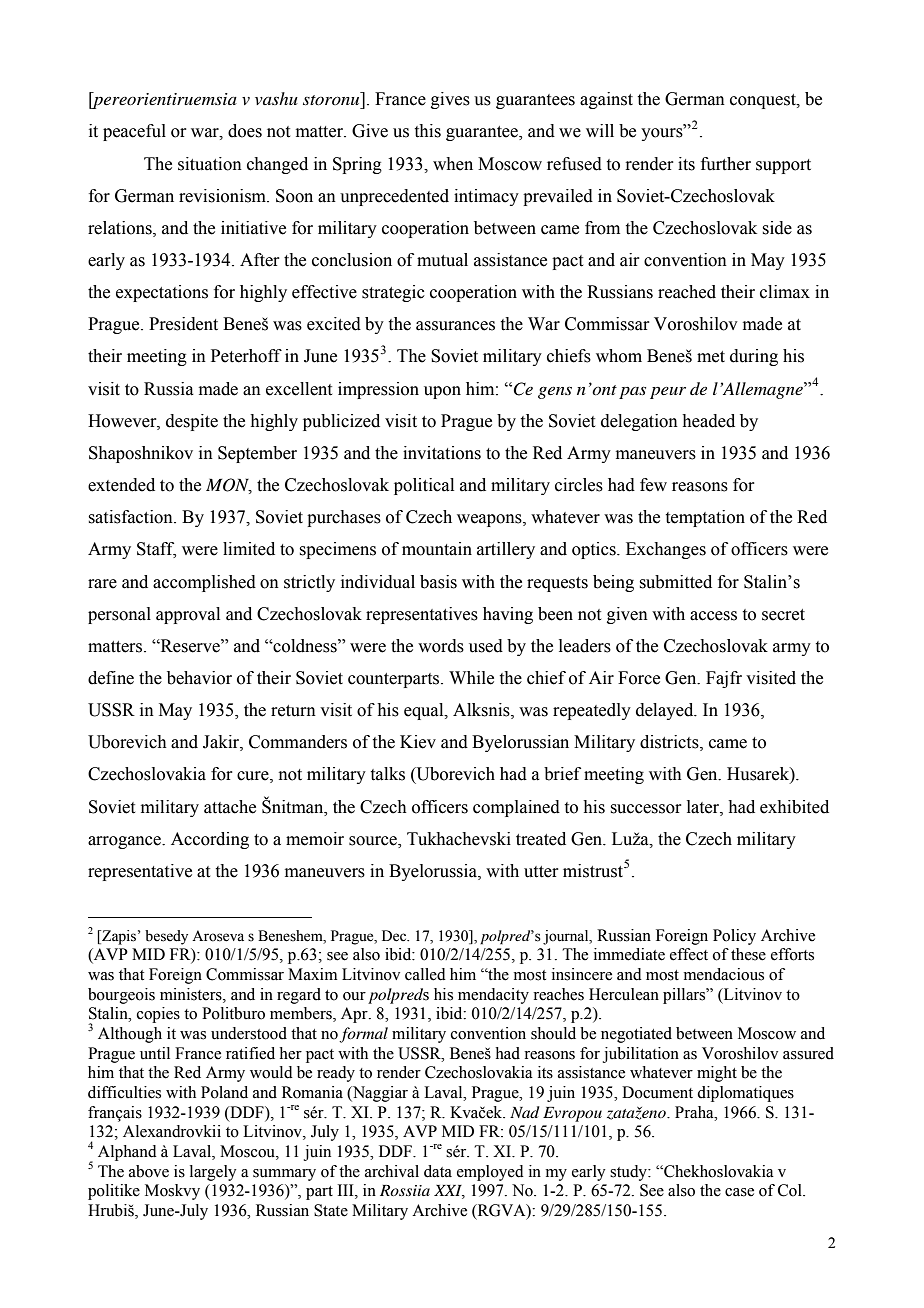 The width and height of the screenshot is (924, 1308). Describe the element at coordinates (428, 131) in the screenshot. I see `this` at that location.
